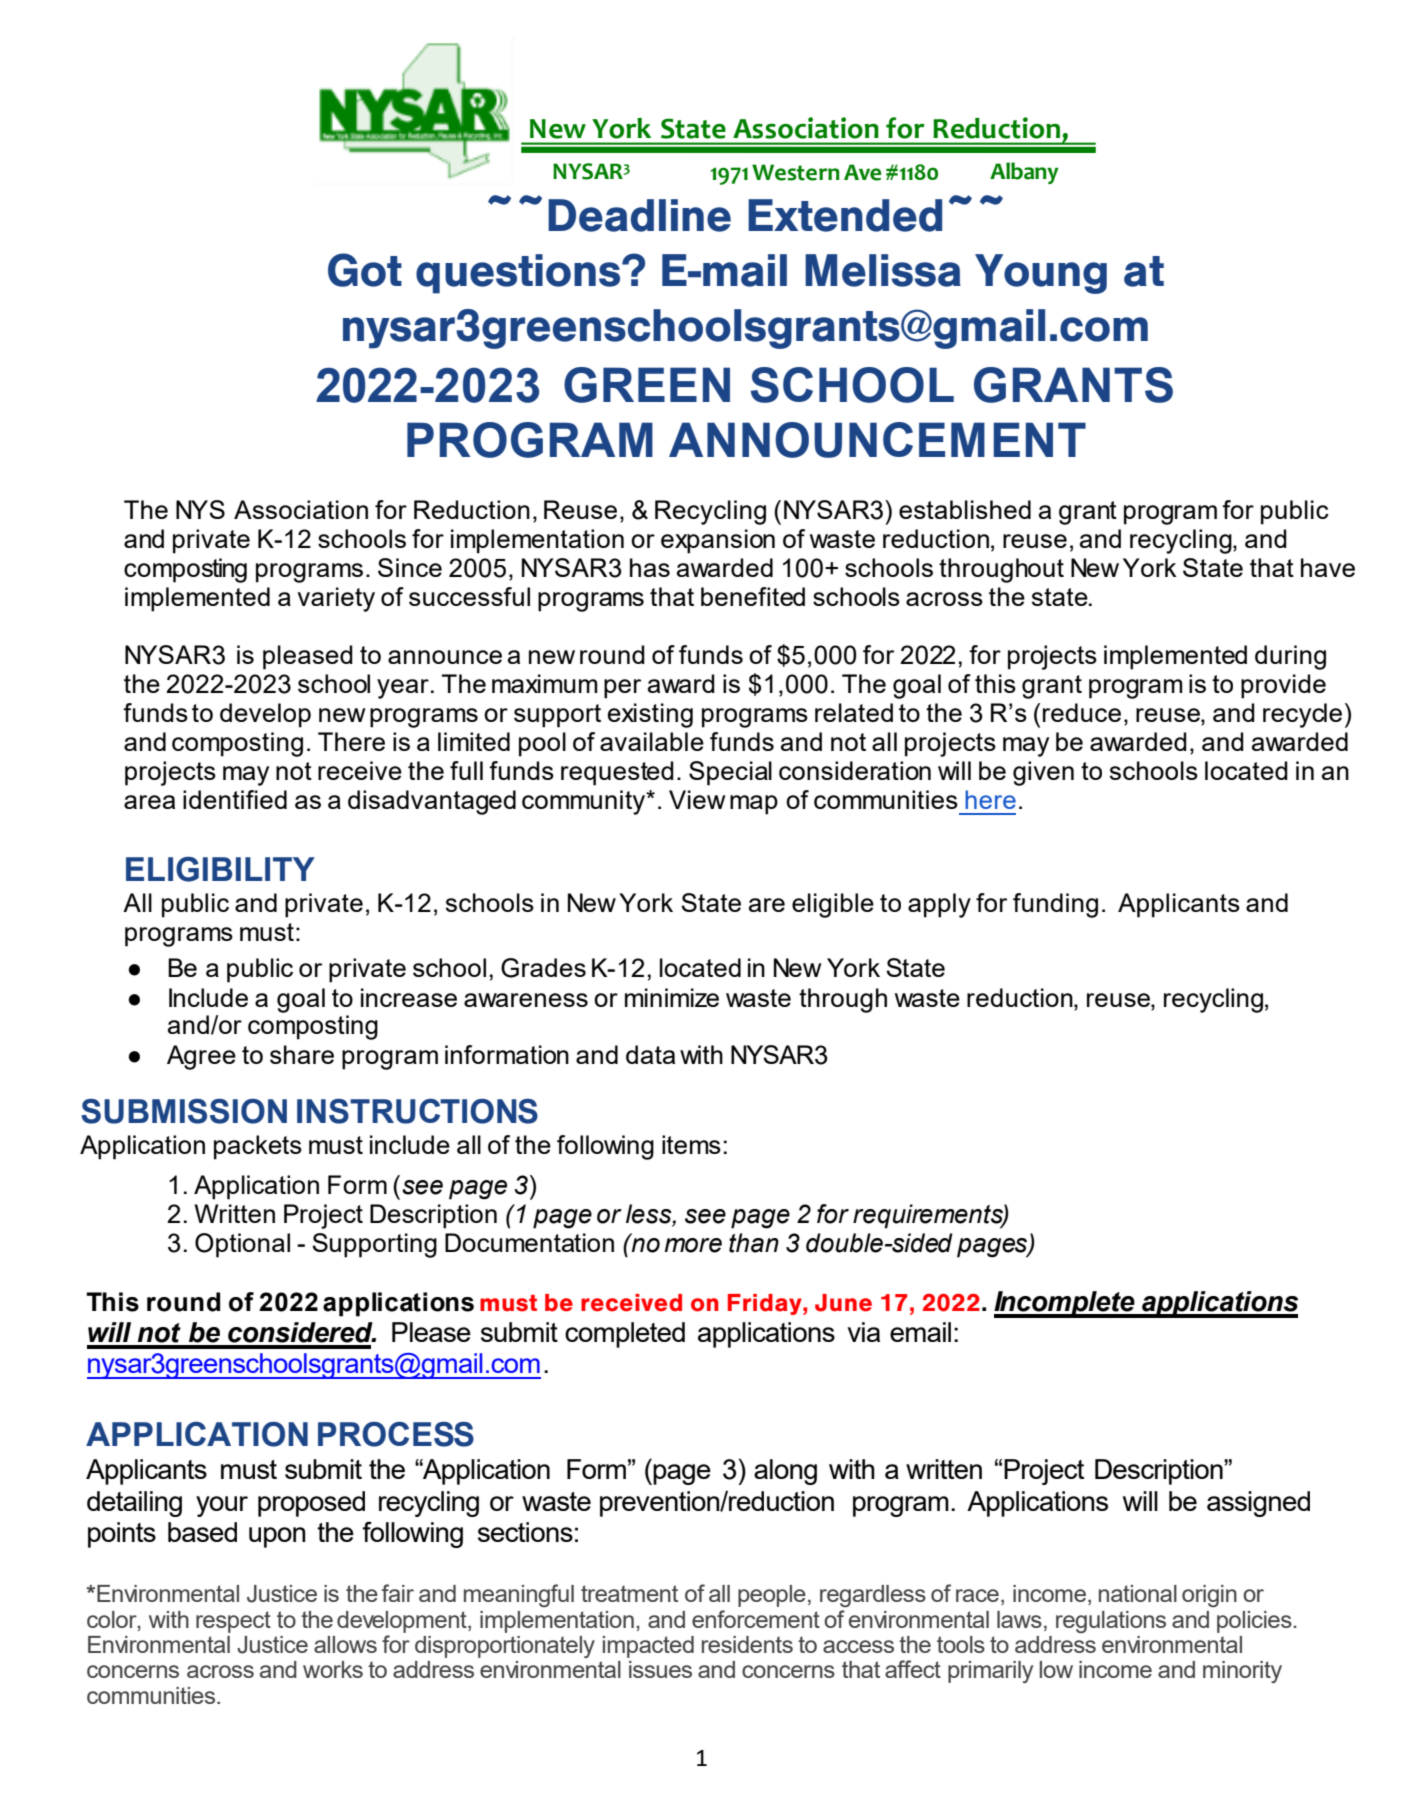  I want to click on enforcement, so click(756, 1619).
